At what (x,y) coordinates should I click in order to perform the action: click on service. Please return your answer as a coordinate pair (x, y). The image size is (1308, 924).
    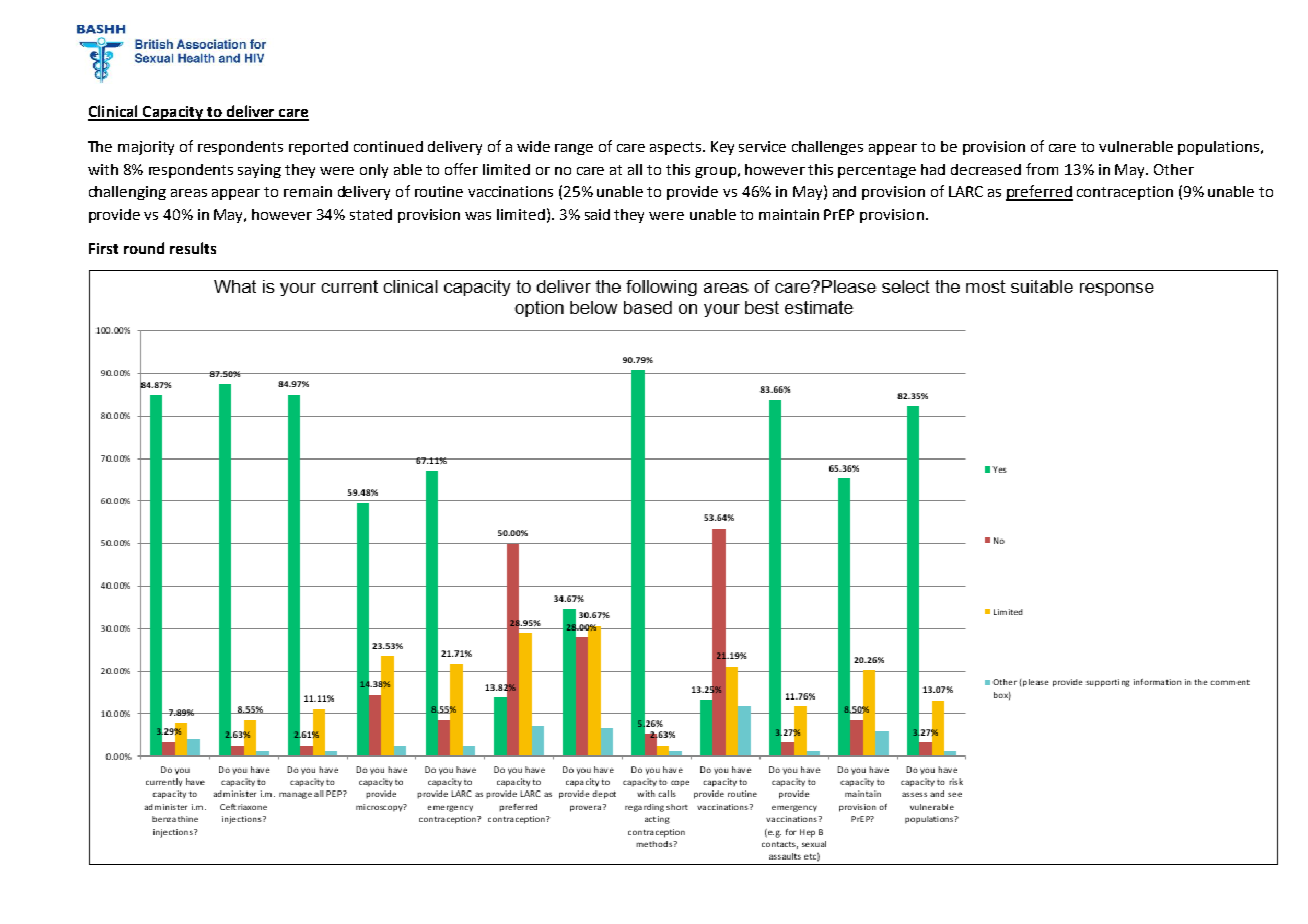
    Looking at the image, I should click on (762, 146).
